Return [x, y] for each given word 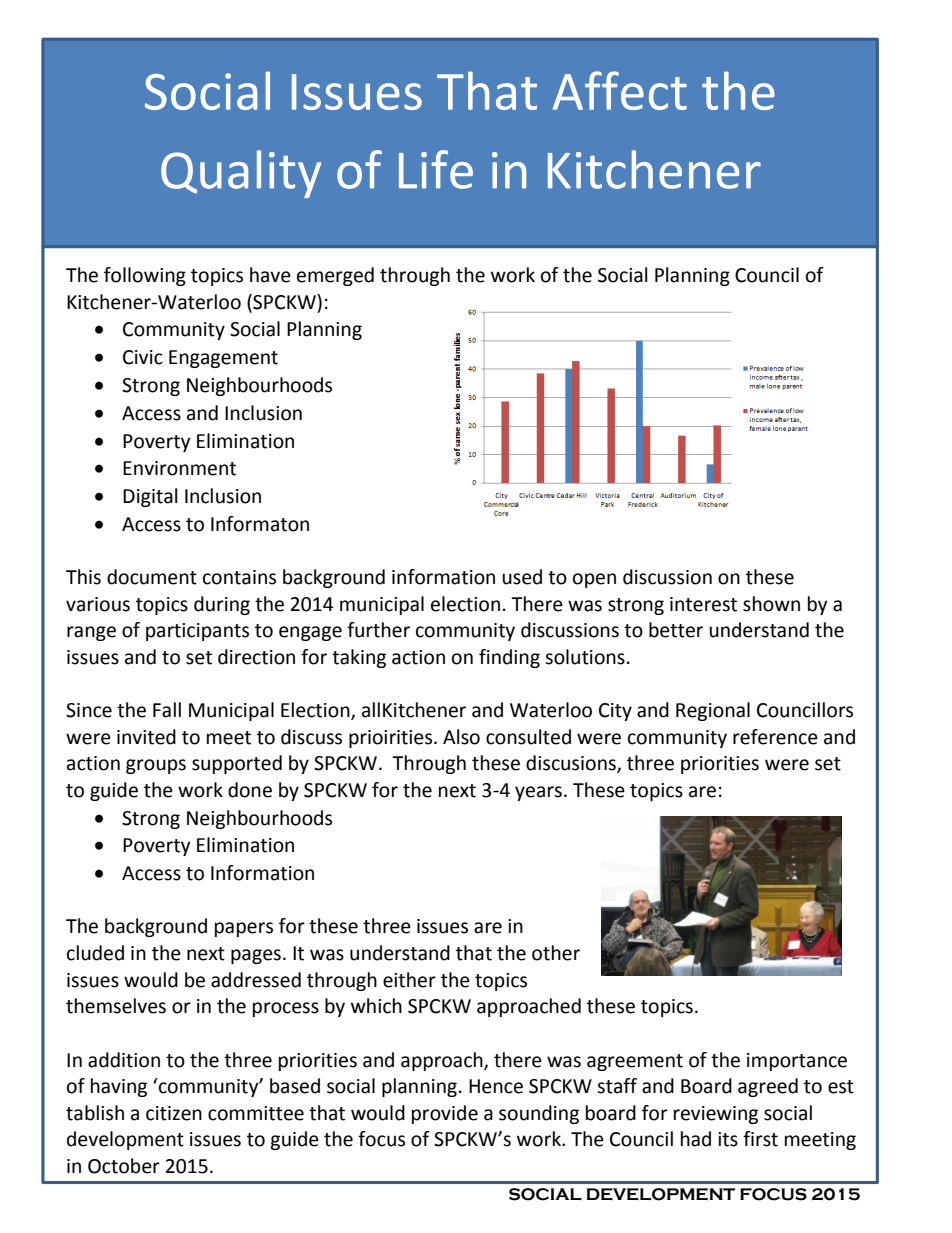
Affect [620, 90]
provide [445, 1114]
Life [436, 169]
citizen [174, 1113]
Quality [241, 174]
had [696, 1139]
